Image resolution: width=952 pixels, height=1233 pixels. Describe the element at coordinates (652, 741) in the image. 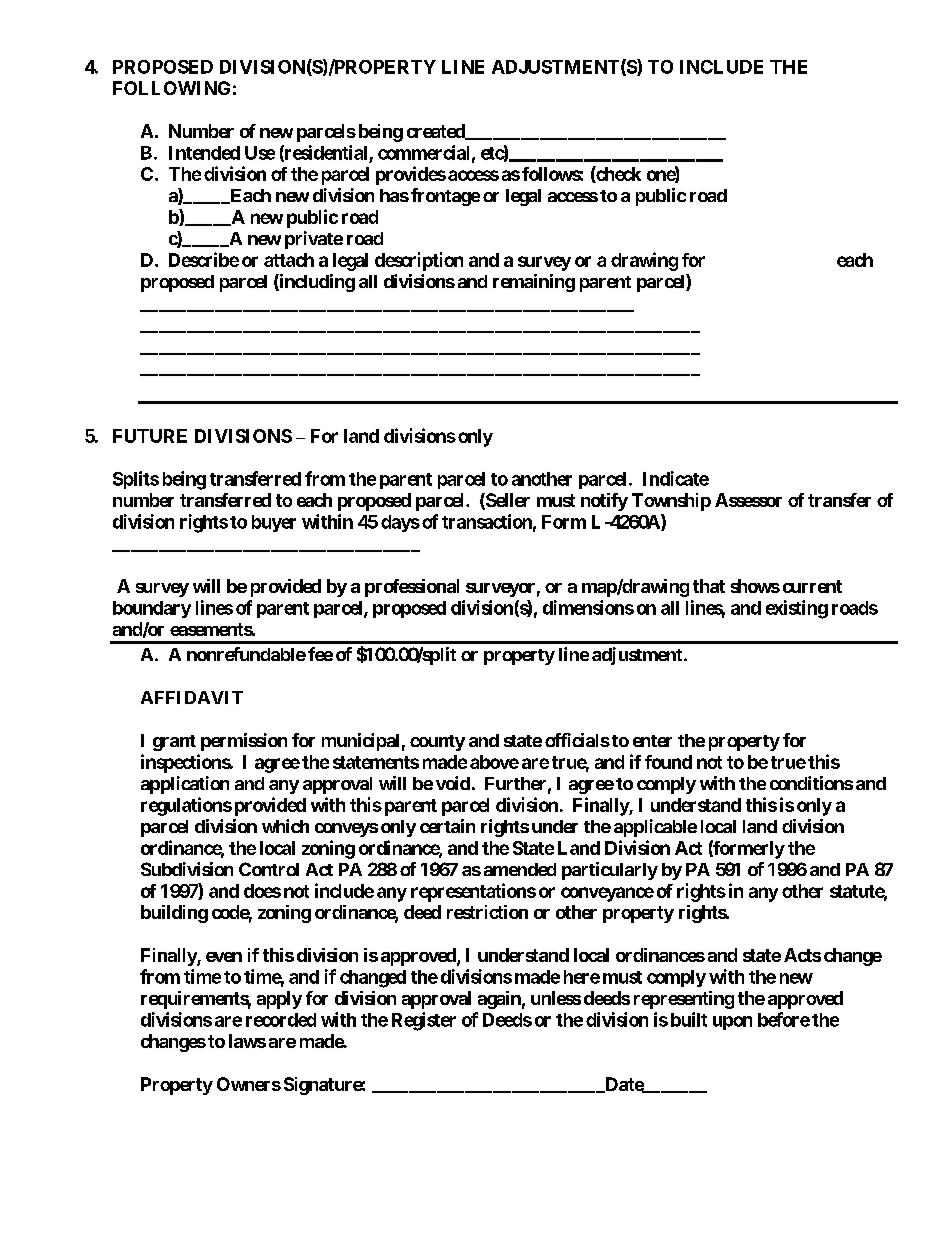

I see `enter` at that location.
